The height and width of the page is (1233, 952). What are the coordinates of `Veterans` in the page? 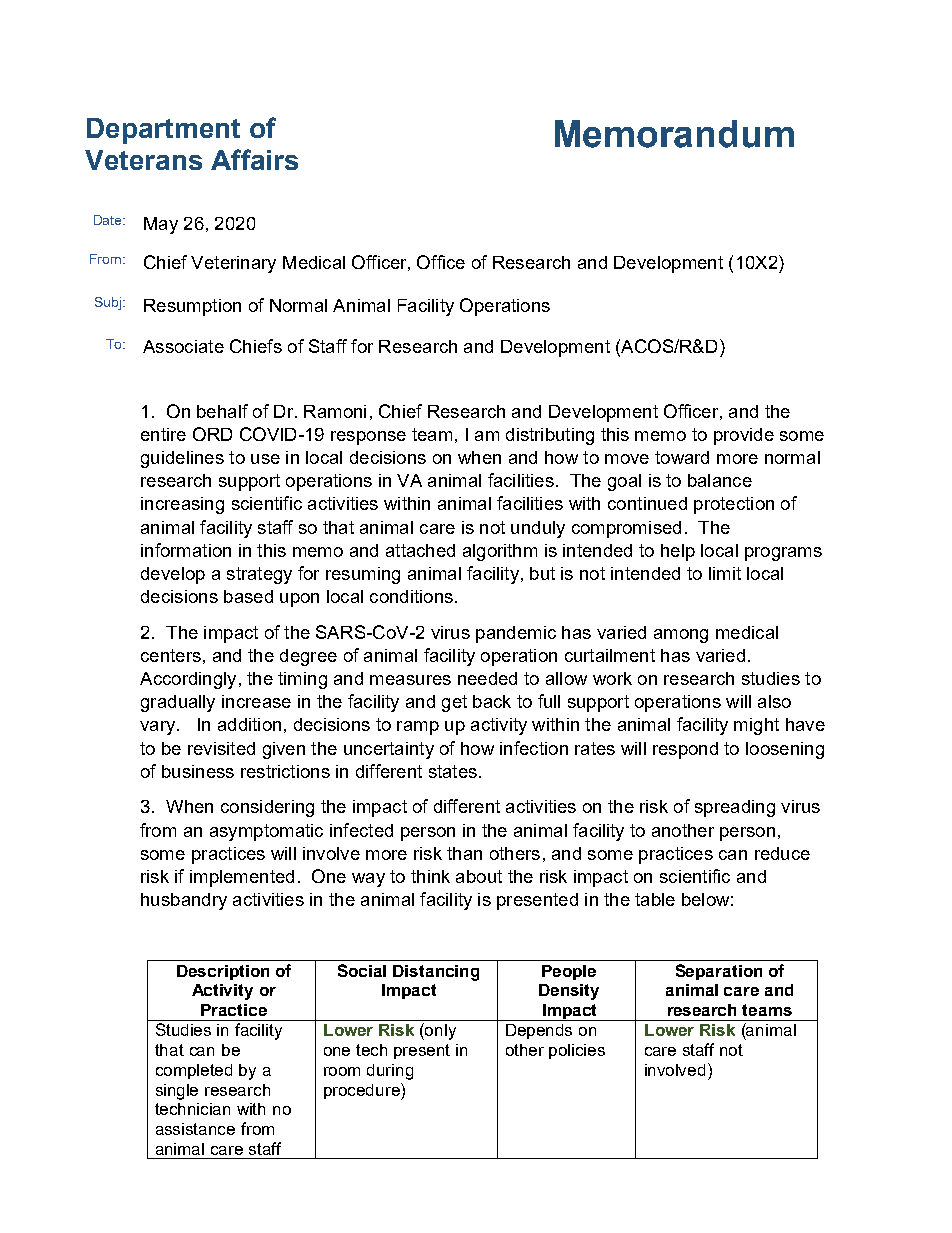 It's located at (143, 160).
